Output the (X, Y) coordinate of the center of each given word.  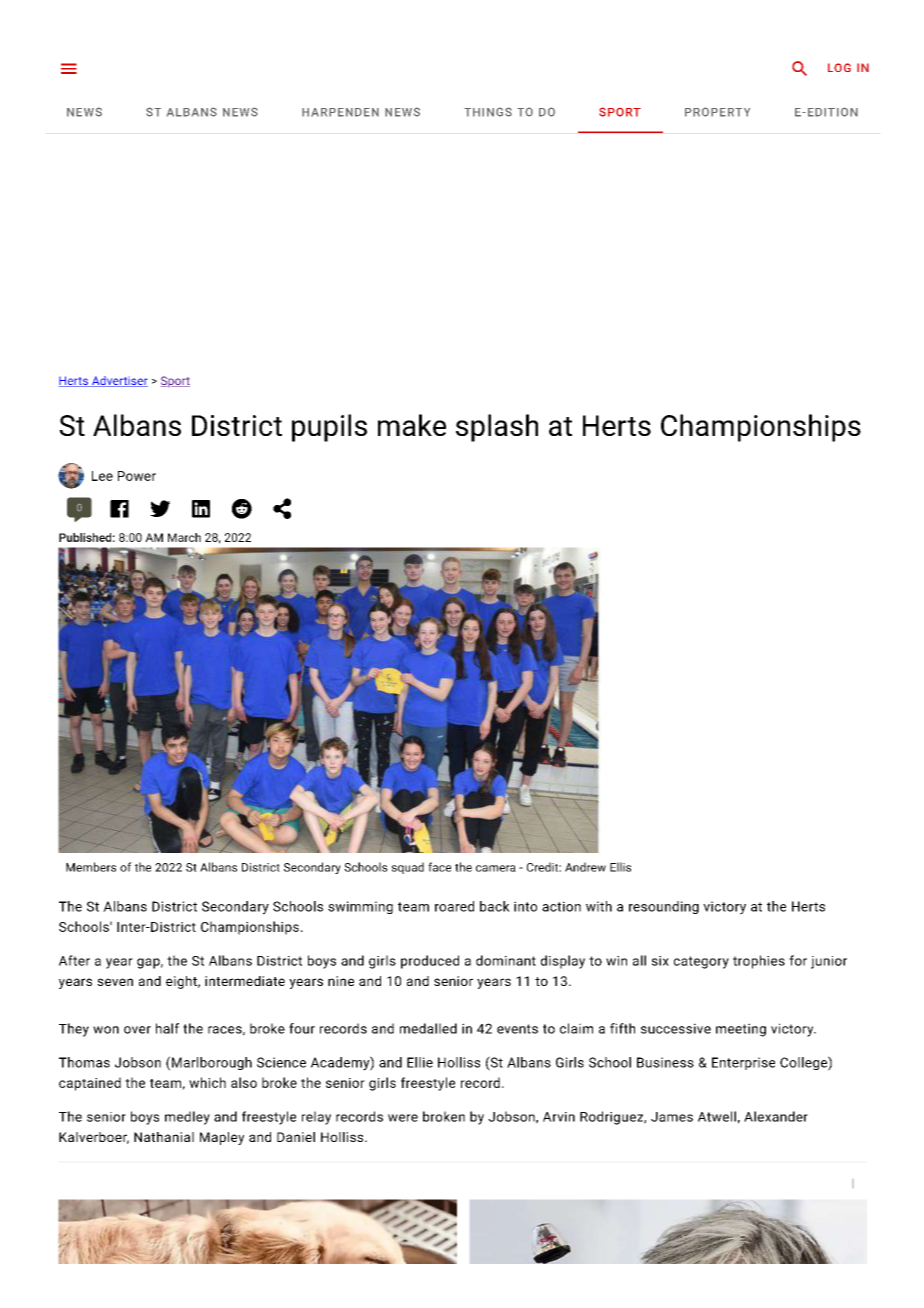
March (184, 537)
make (412, 425)
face (439, 867)
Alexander (776, 1116)
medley (187, 1118)
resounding (664, 907)
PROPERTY (717, 112)
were (403, 1118)
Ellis (620, 867)
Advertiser (119, 381)
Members (91, 867)
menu (69, 68)
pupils (329, 428)
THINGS (488, 112)
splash (497, 428)
